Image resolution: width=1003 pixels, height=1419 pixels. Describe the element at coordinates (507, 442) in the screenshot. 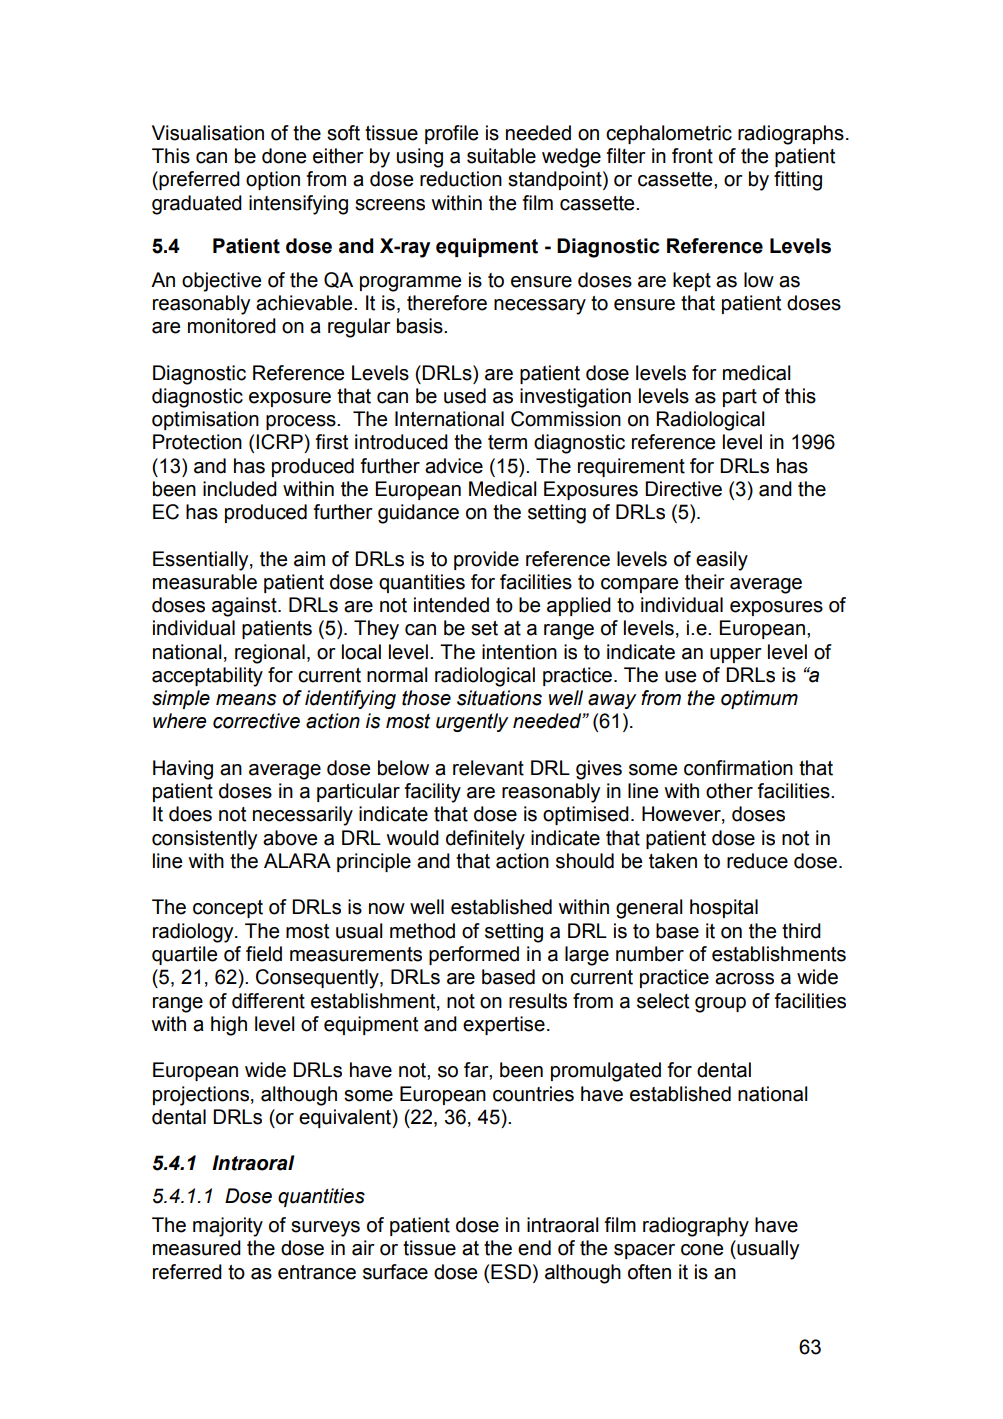

I see `term` at that location.
